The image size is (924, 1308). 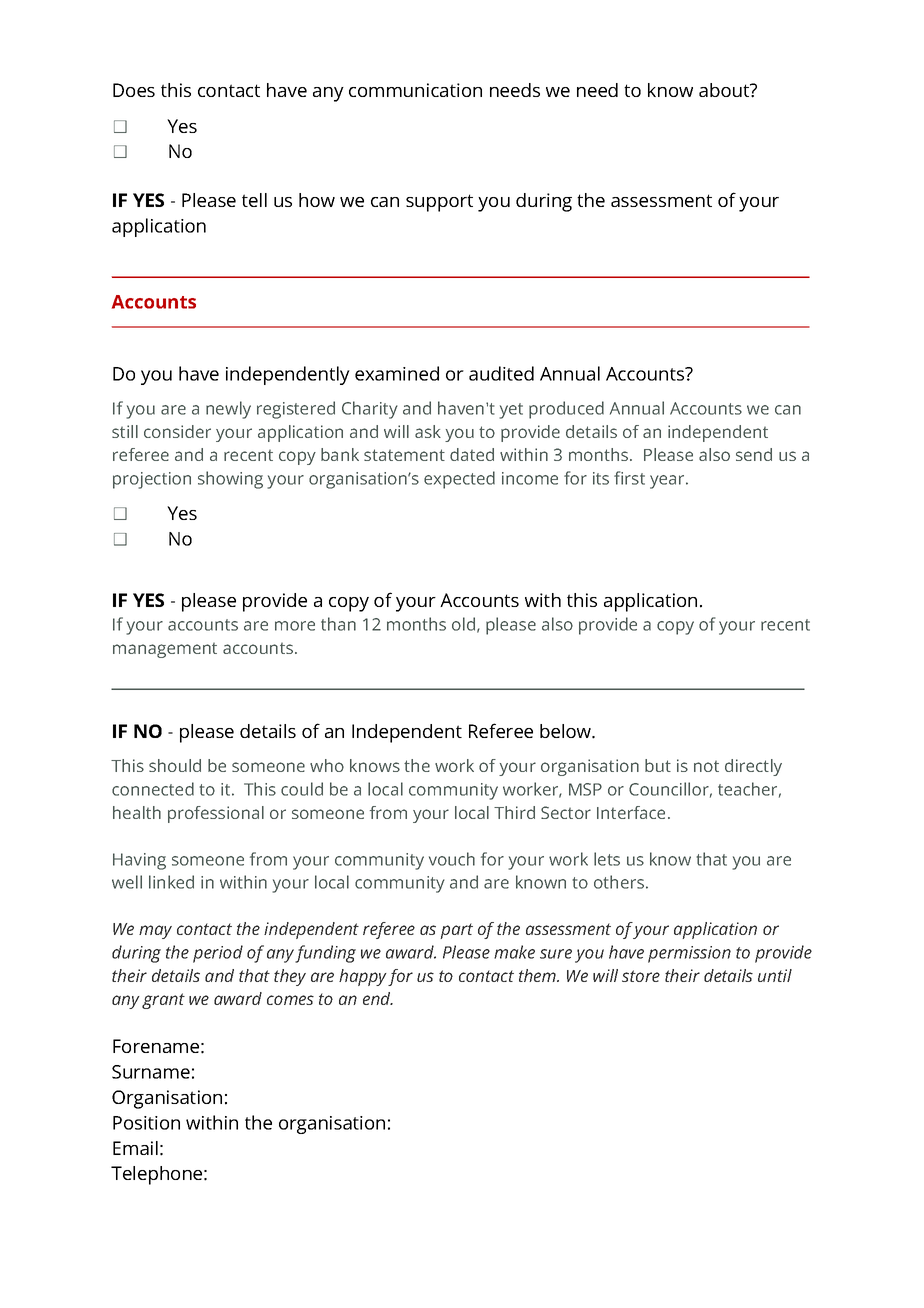 What do you see at coordinates (338, 624) in the screenshot?
I see `than` at bounding box center [338, 624].
